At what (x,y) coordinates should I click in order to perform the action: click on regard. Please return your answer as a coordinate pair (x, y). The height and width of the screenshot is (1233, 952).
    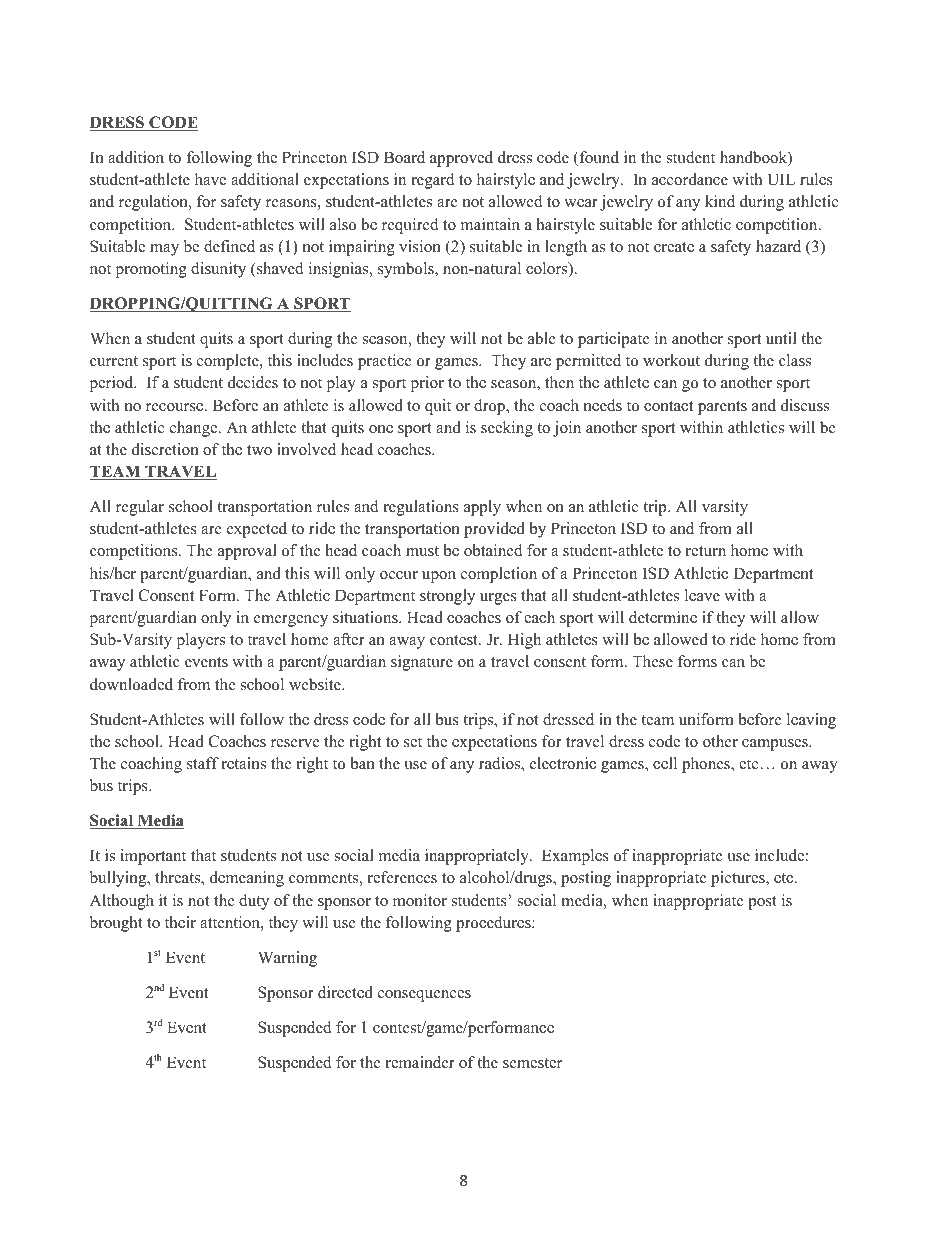
    Looking at the image, I should click on (433, 181).
